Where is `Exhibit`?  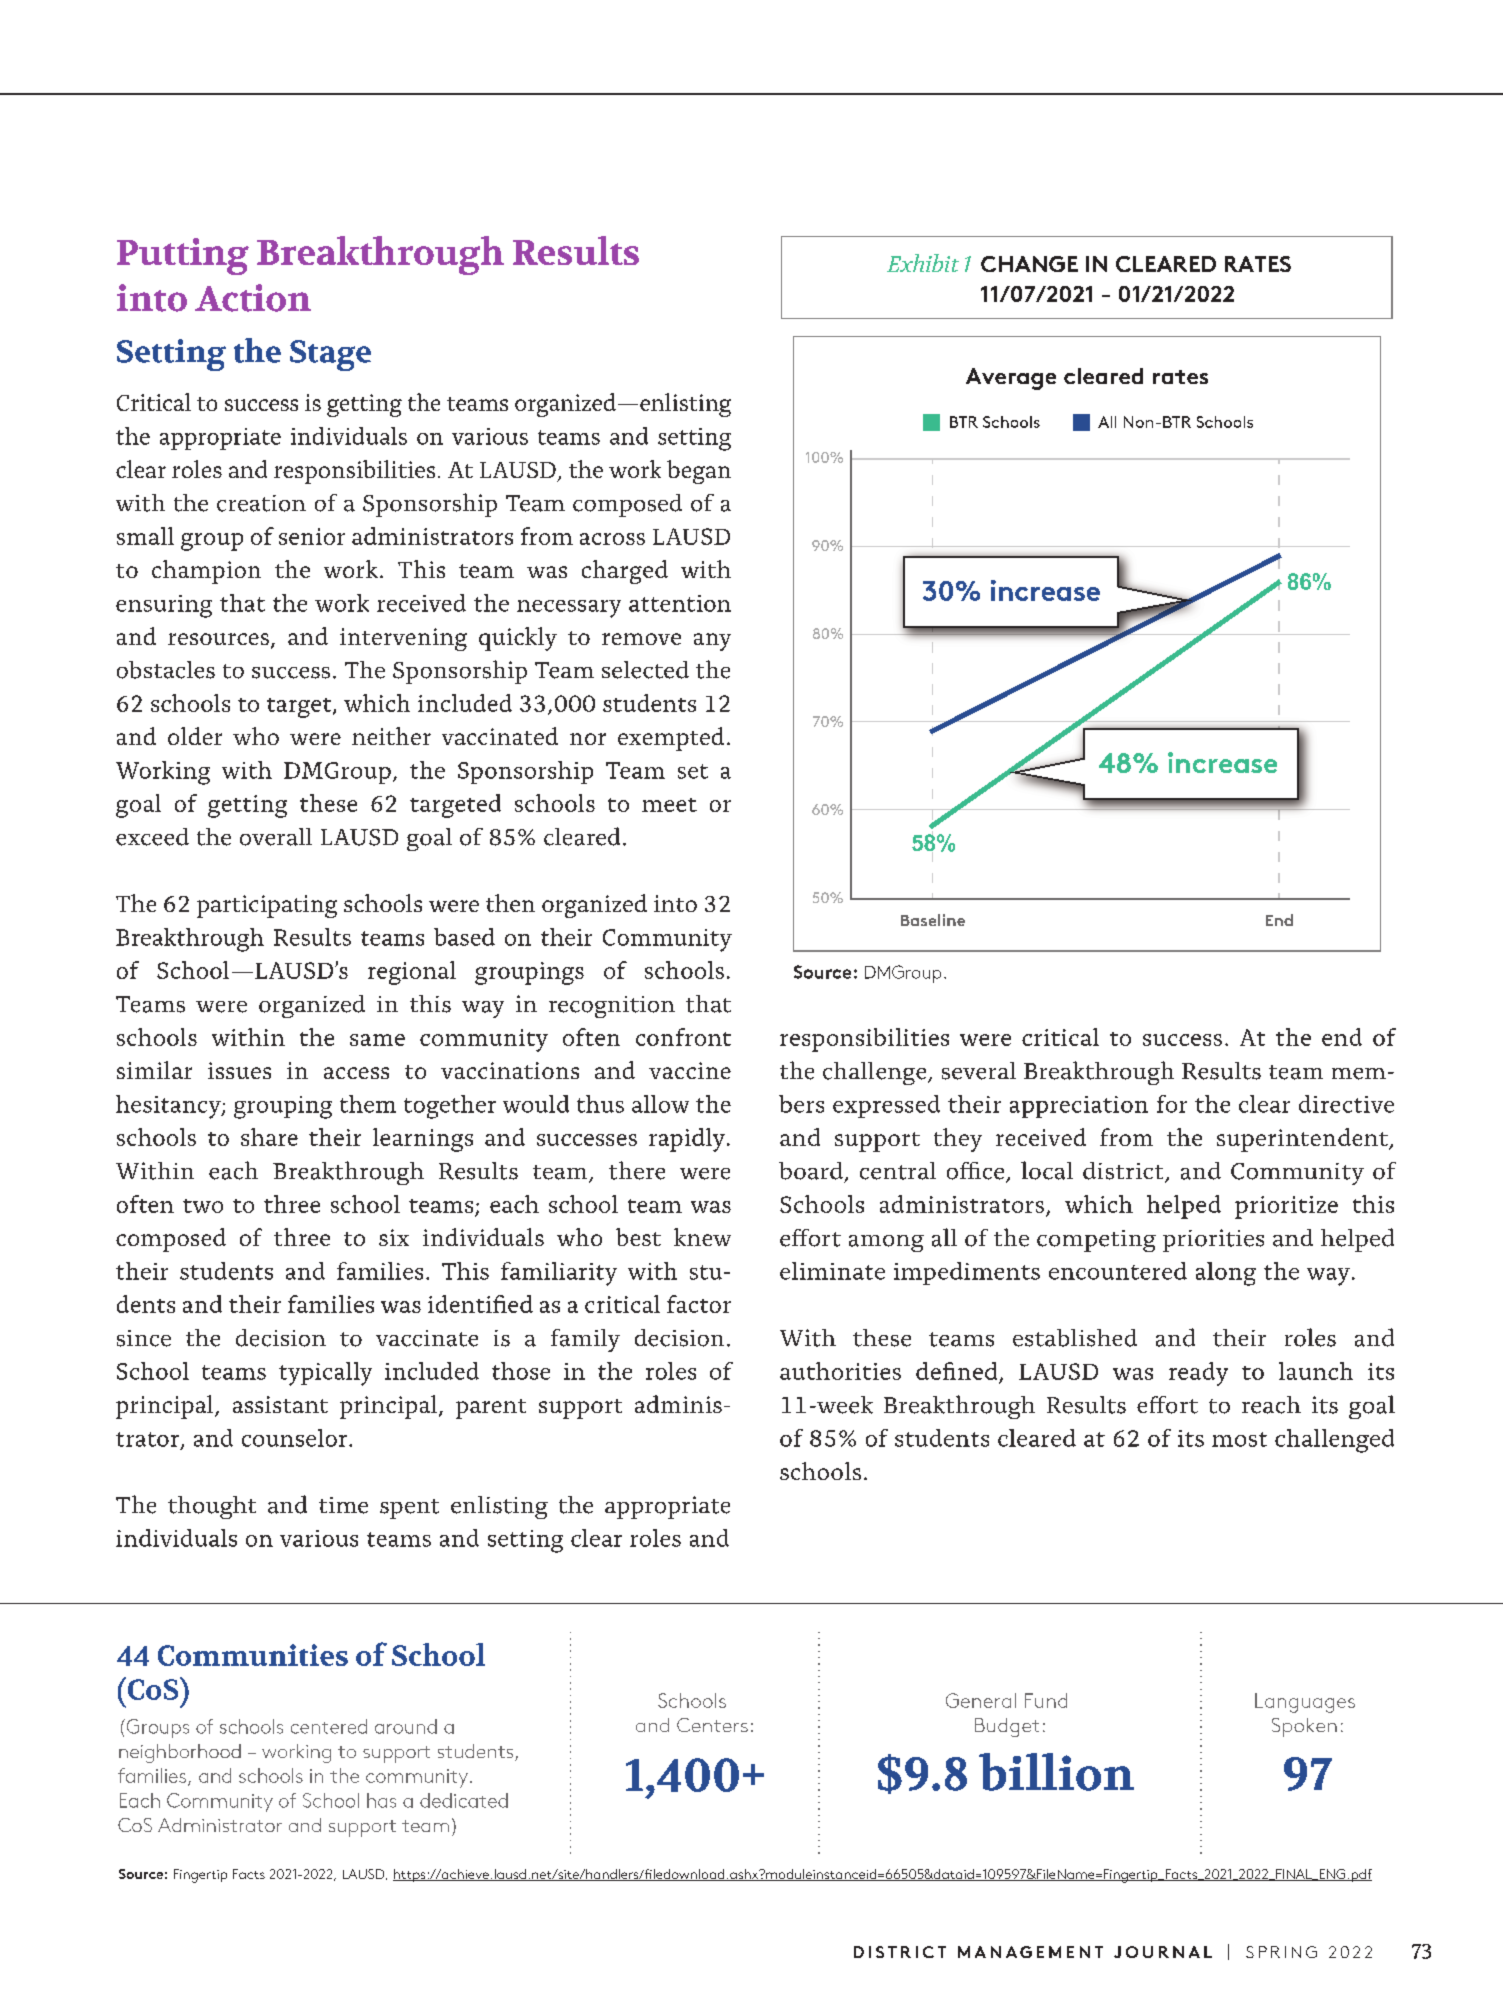
Exhibit is located at coordinates (923, 263).
